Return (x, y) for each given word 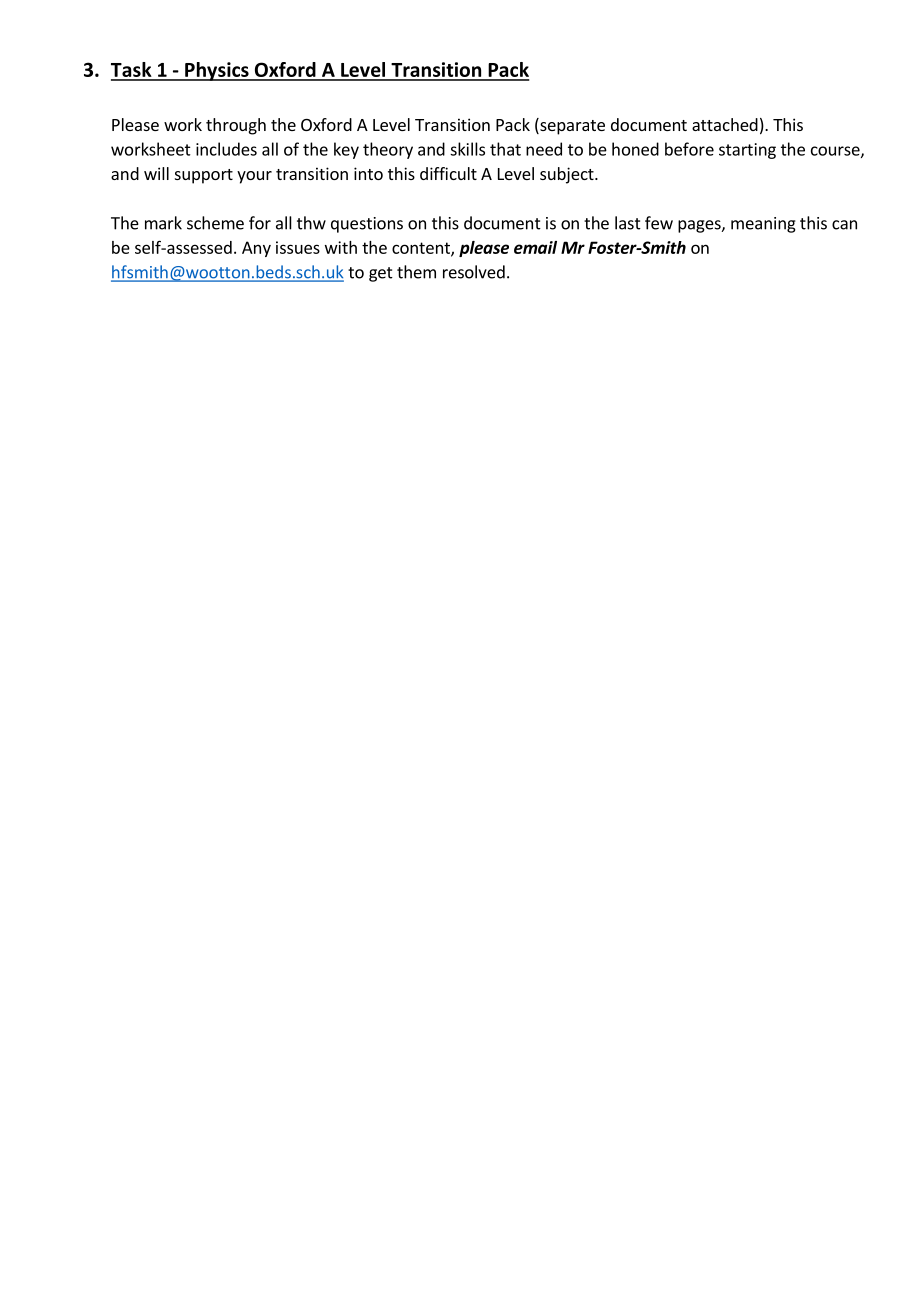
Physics (217, 71)
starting (747, 151)
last (628, 223)
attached (725, 124)
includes (226, 149)
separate (571, 126)
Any (256, 249)
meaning (763, 225)
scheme (215, 223)
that (505, 149)
